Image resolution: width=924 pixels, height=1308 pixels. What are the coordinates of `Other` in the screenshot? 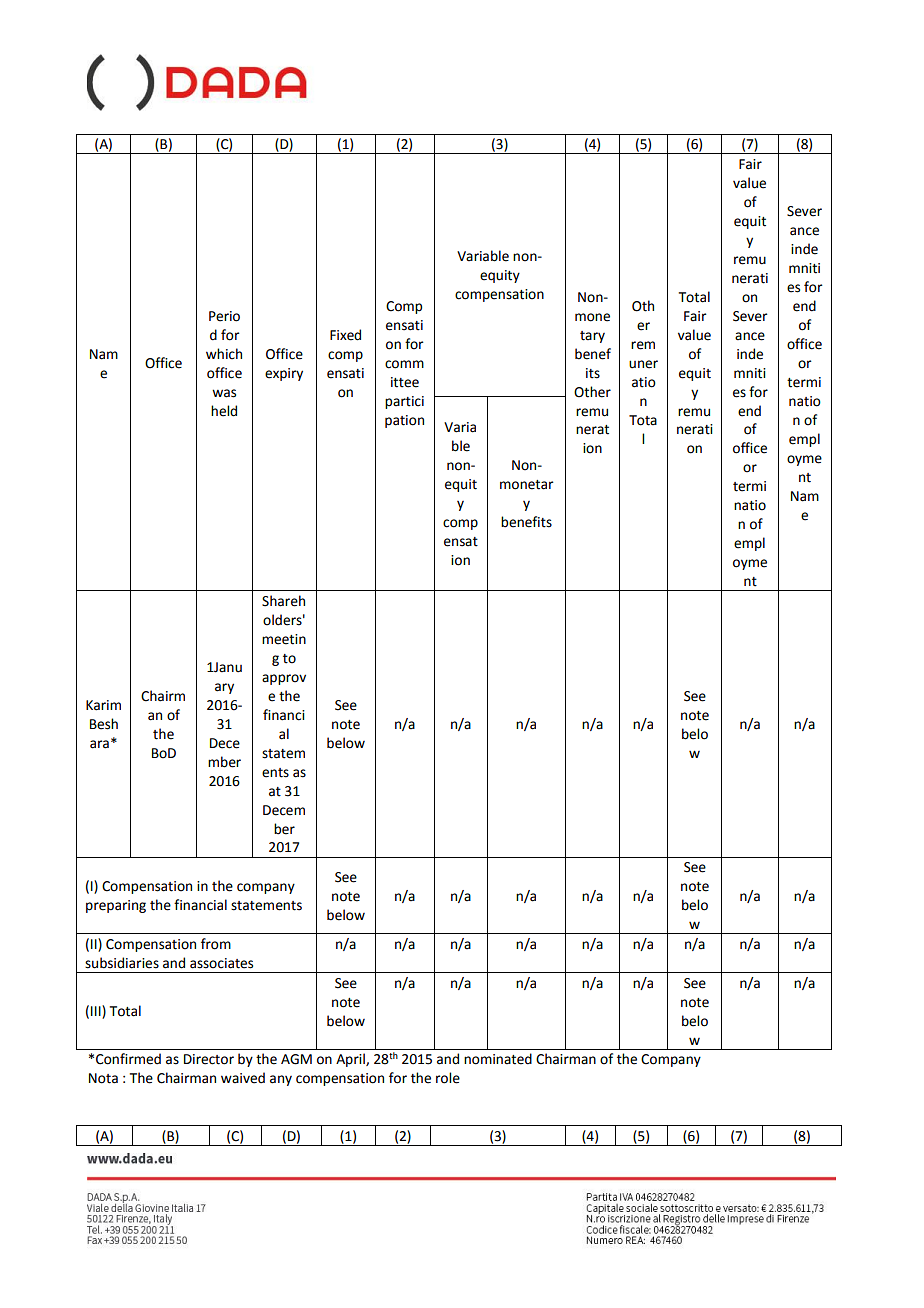 It's located at (592, 392).
